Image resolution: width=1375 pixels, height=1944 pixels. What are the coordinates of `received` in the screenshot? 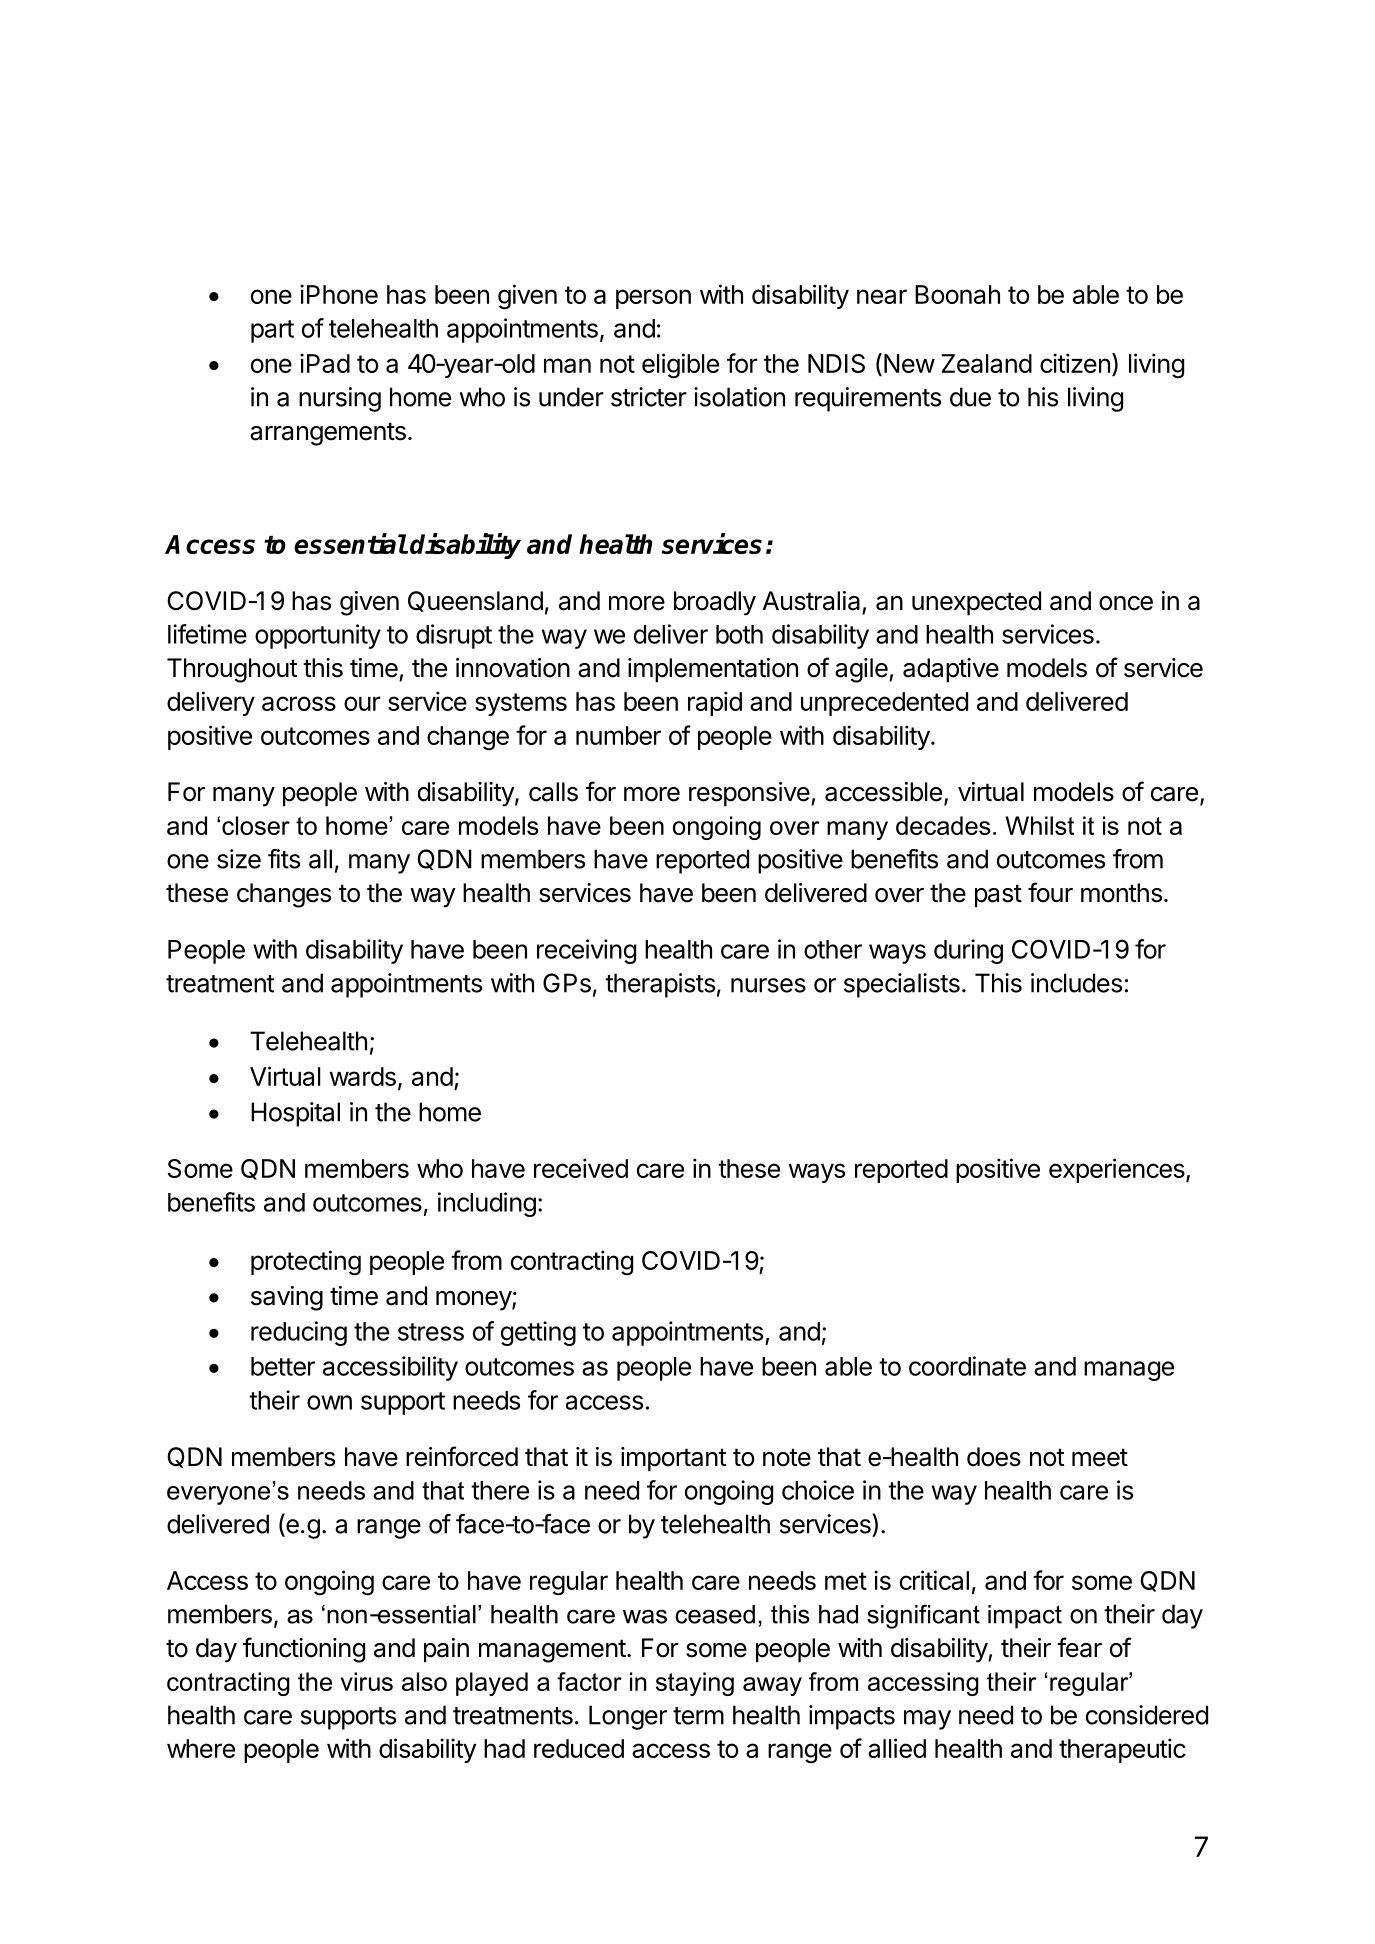 It's located at (581, 1168).
